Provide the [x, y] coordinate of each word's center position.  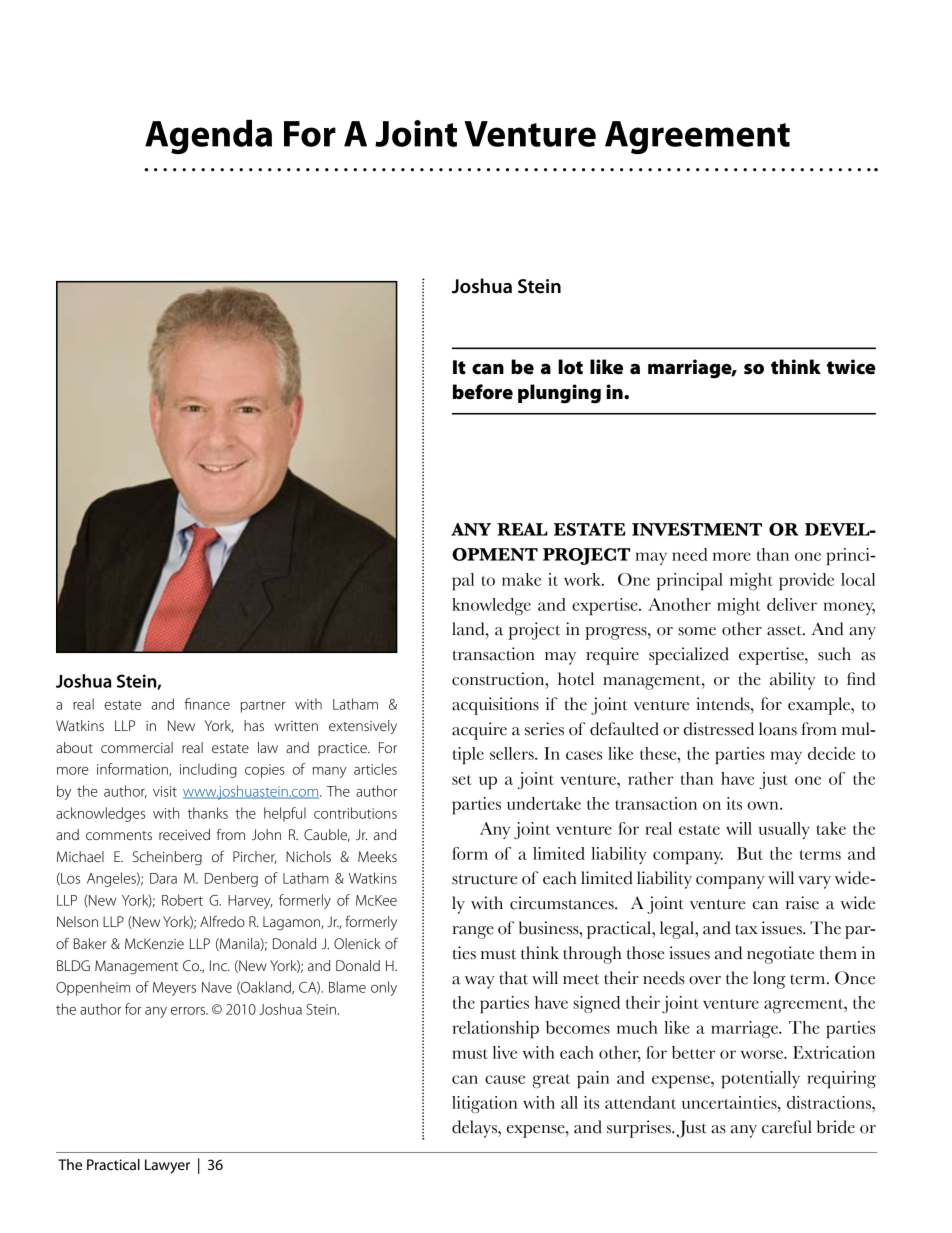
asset [785, 630]
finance [207, 704]
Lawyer [167, 1166]
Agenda [208, 137]
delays [475, 1129]
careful [787, 1127]
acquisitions [495, 706]
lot [570, 367]
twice [851, 367]
